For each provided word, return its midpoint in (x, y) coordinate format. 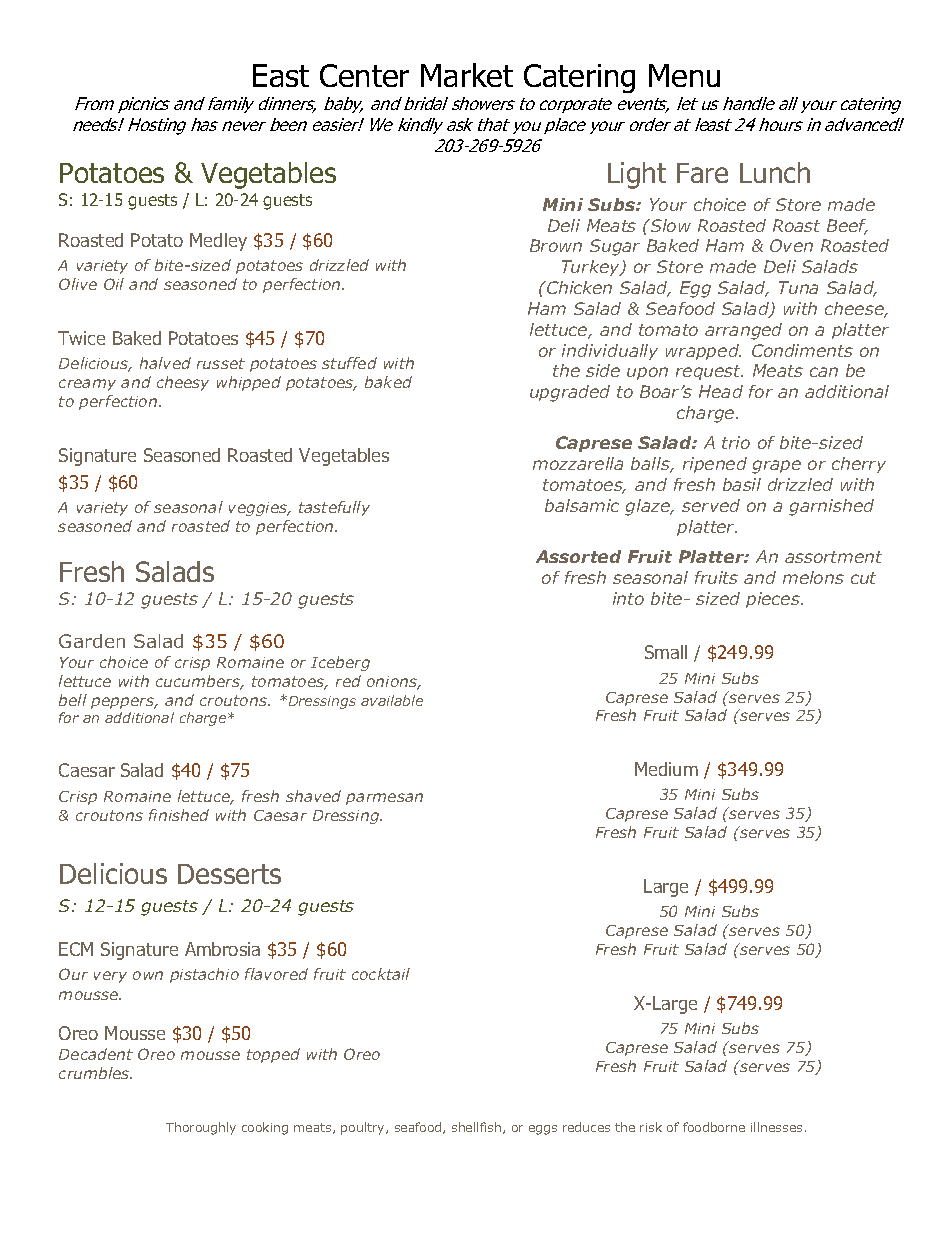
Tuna (798, 287)
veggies (259, 509)
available (392, 700)
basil (742, 484)
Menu (684, 75)
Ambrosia (222, 949)
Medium (666, 769)
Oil (114, 284)
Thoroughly (201, 1128)
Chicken (578, 287)
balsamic (582, 505)
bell (73, 700)
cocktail (381, 974)
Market (467, 75)
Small (666, 652)
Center (364, 75)
